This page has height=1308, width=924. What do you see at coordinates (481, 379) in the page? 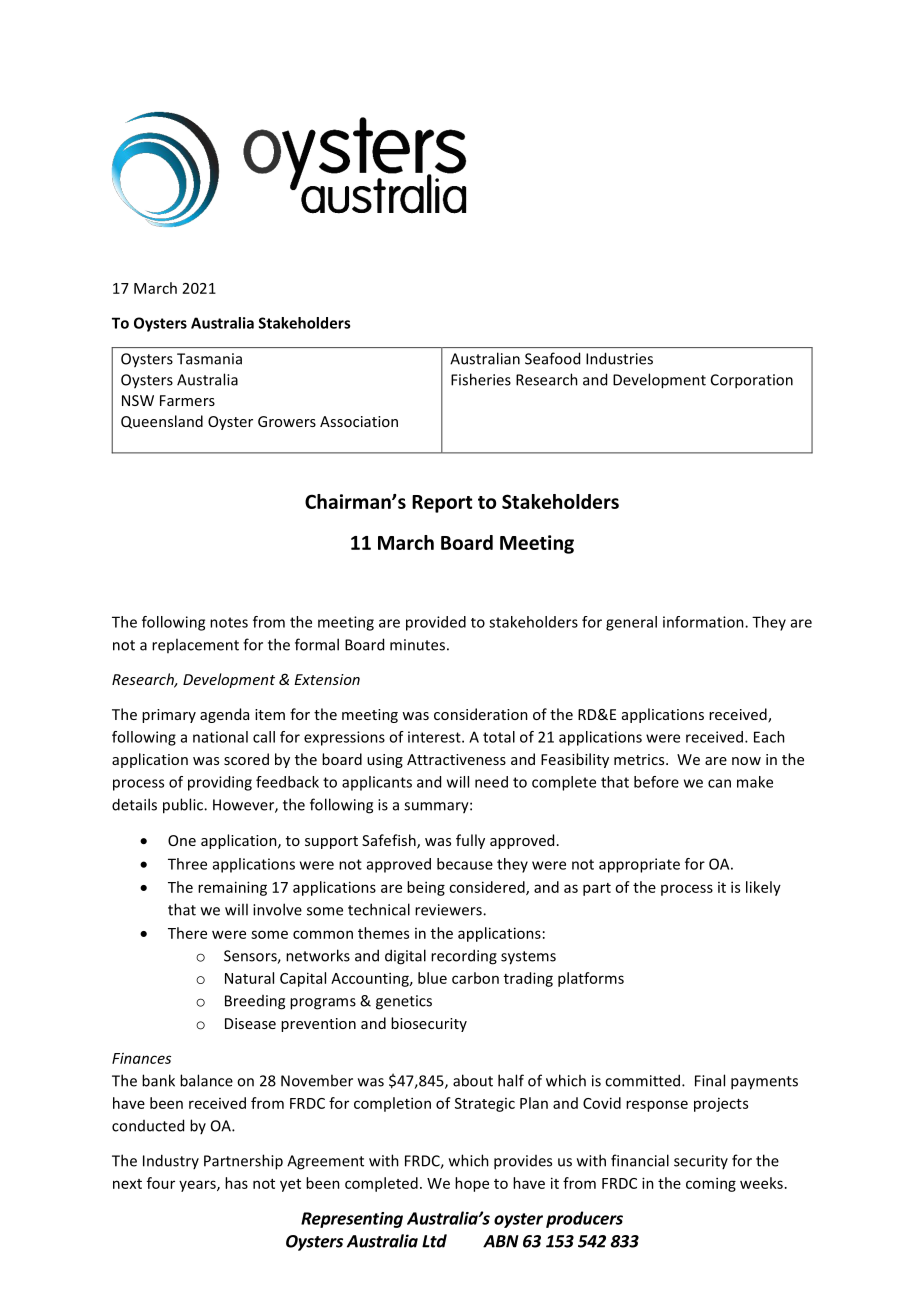
I see `Fisheries` at bounding box center [481, 379].
